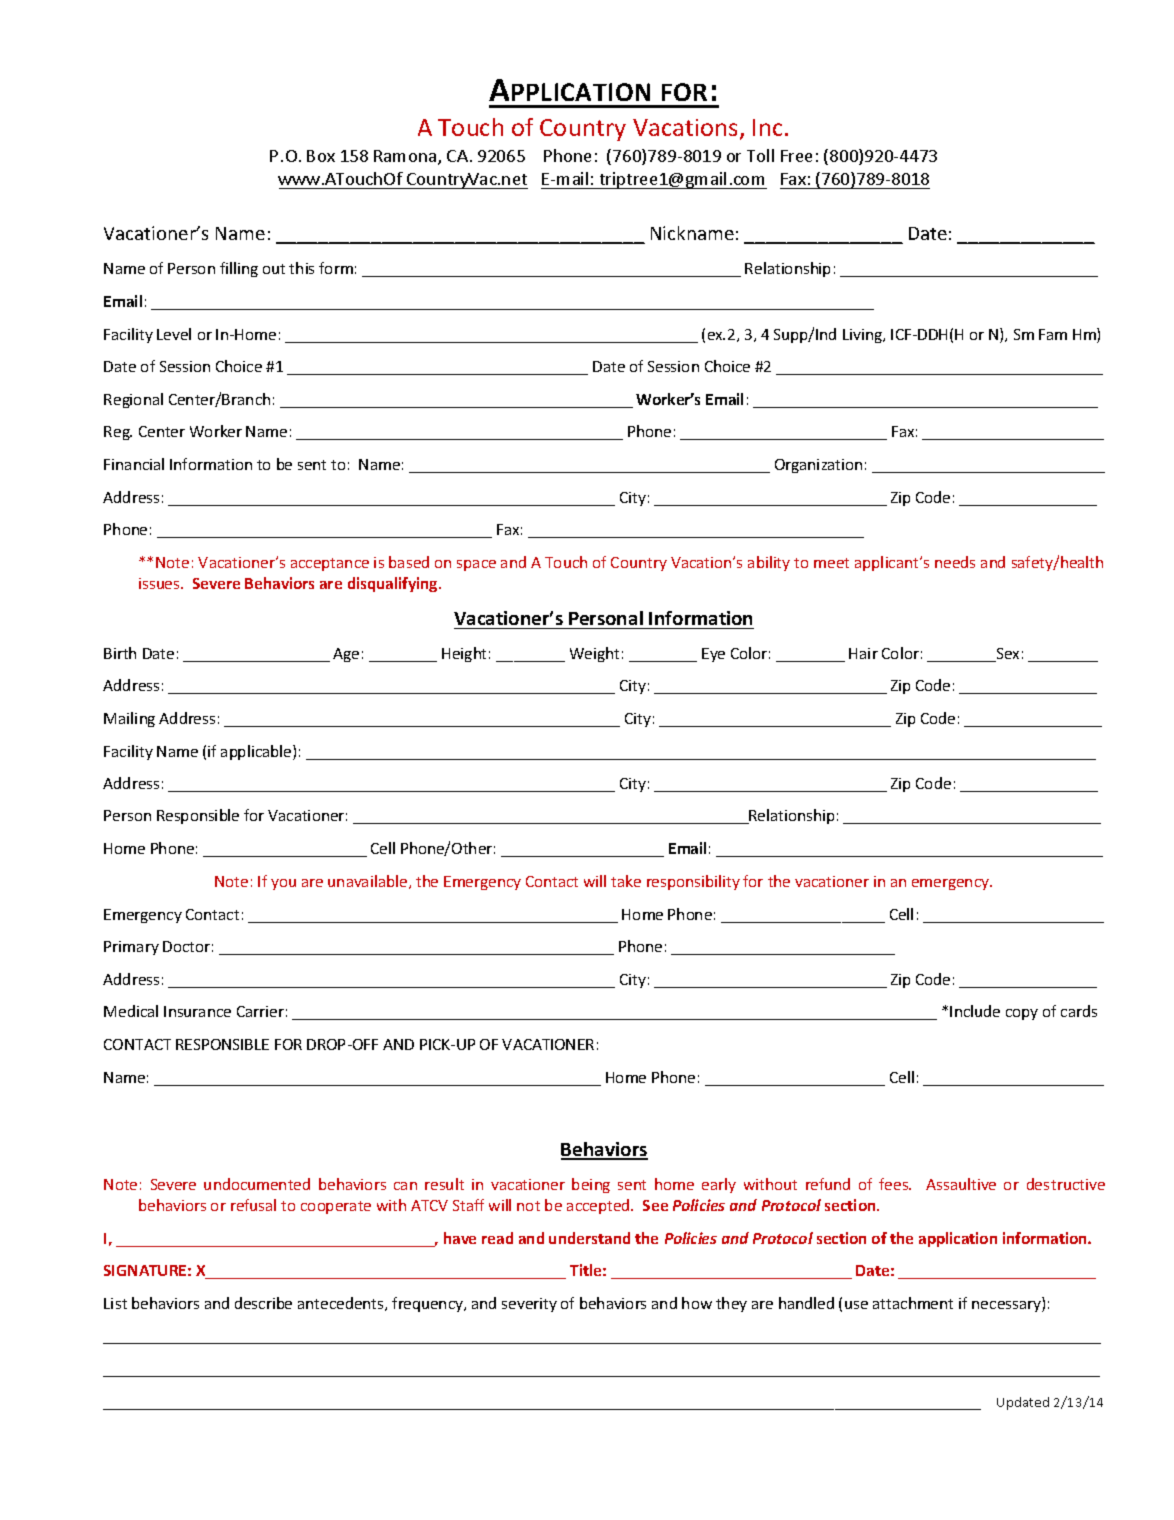 The image size is (1174, 1520). I want to click on Fam, so click(1053, 334).
